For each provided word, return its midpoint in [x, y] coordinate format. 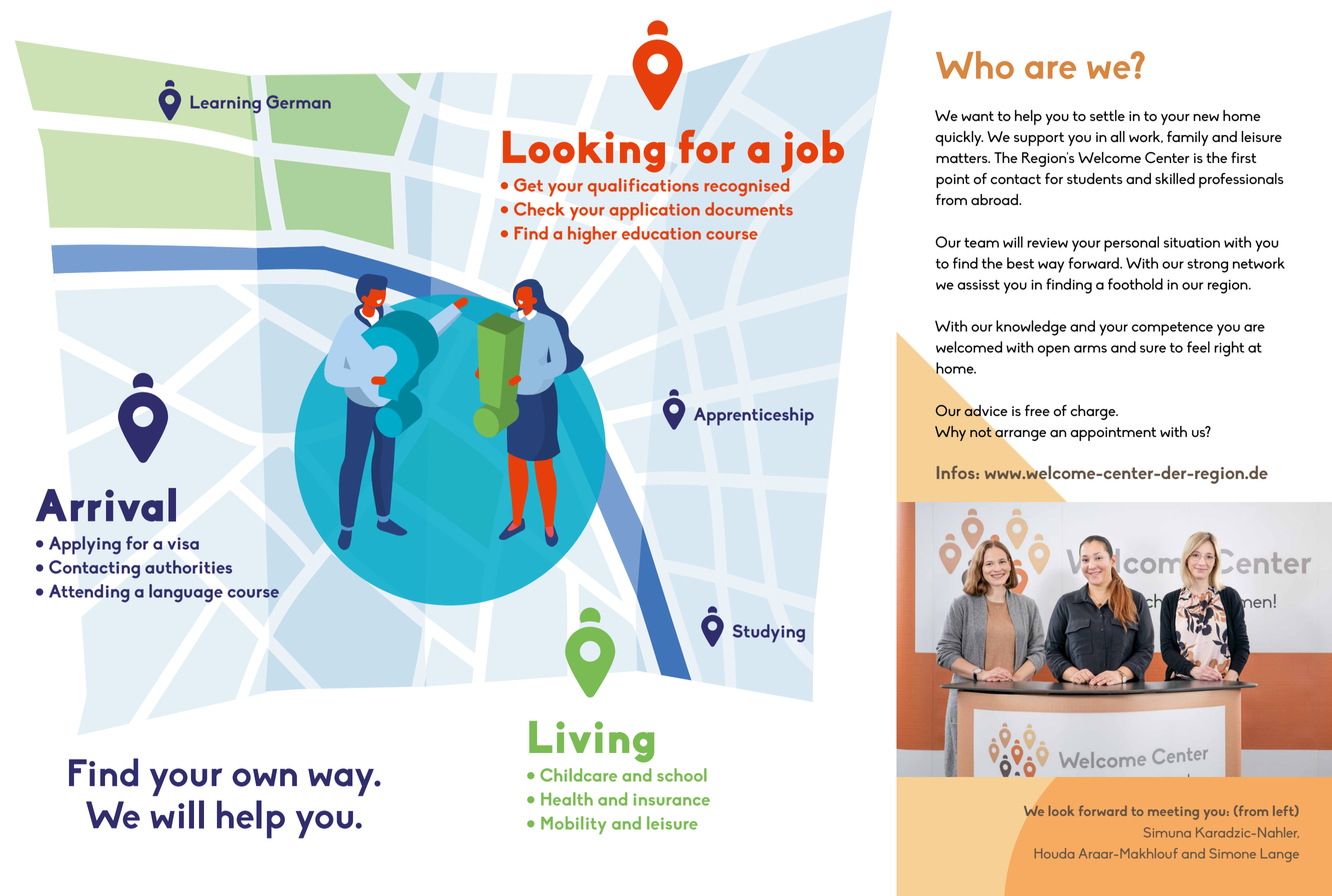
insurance [671, 799]
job [812, 151]
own [264, 777]
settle [1107, 115]
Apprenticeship [754, 416]
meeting [1173, 813]
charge [1094, 412]
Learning [225, 104]
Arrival [106, 505]
